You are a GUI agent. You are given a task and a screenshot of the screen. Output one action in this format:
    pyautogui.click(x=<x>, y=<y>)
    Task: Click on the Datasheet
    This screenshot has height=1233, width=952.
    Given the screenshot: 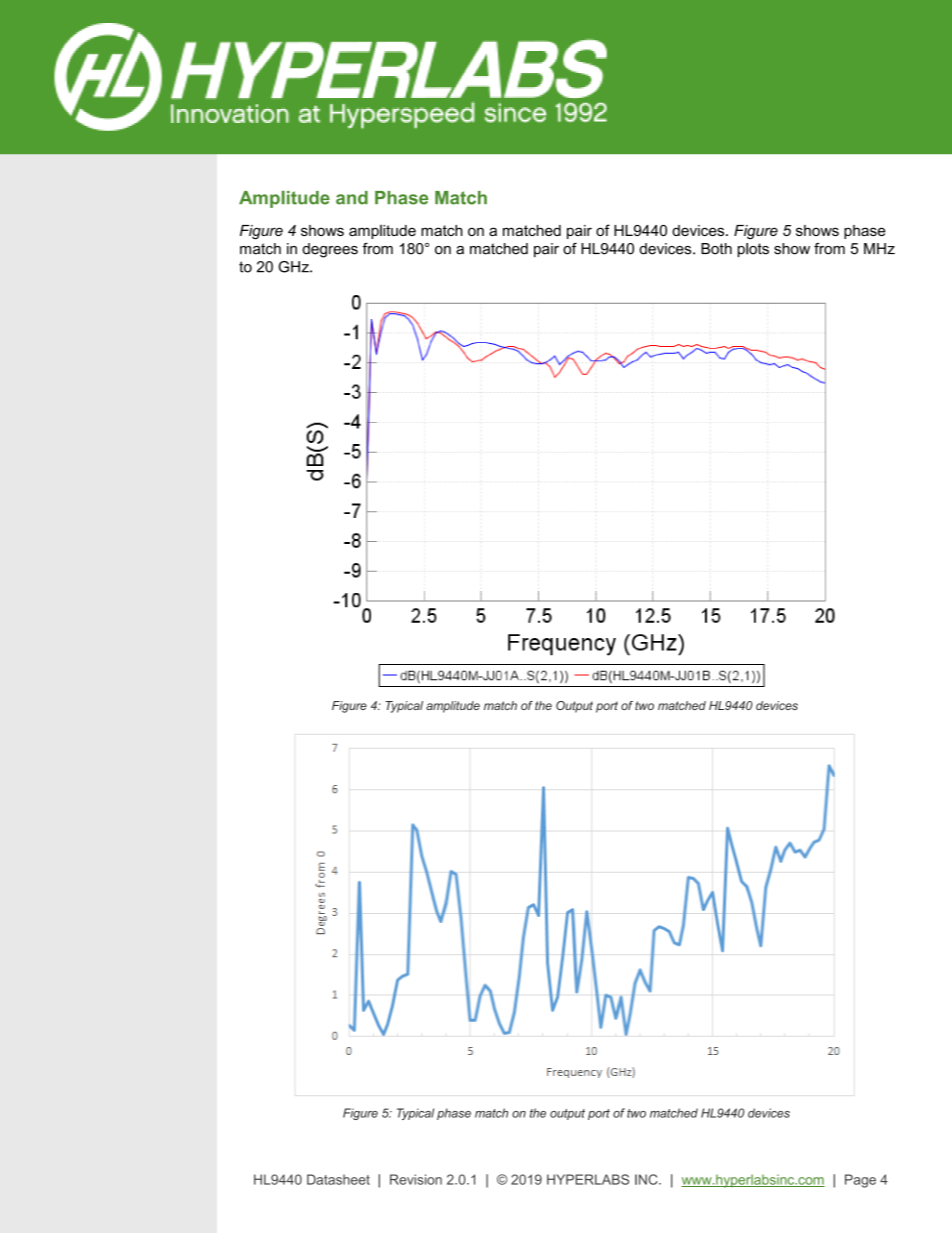 What is the action you would take?
    pyautogui.click(x=338, y=1179)
